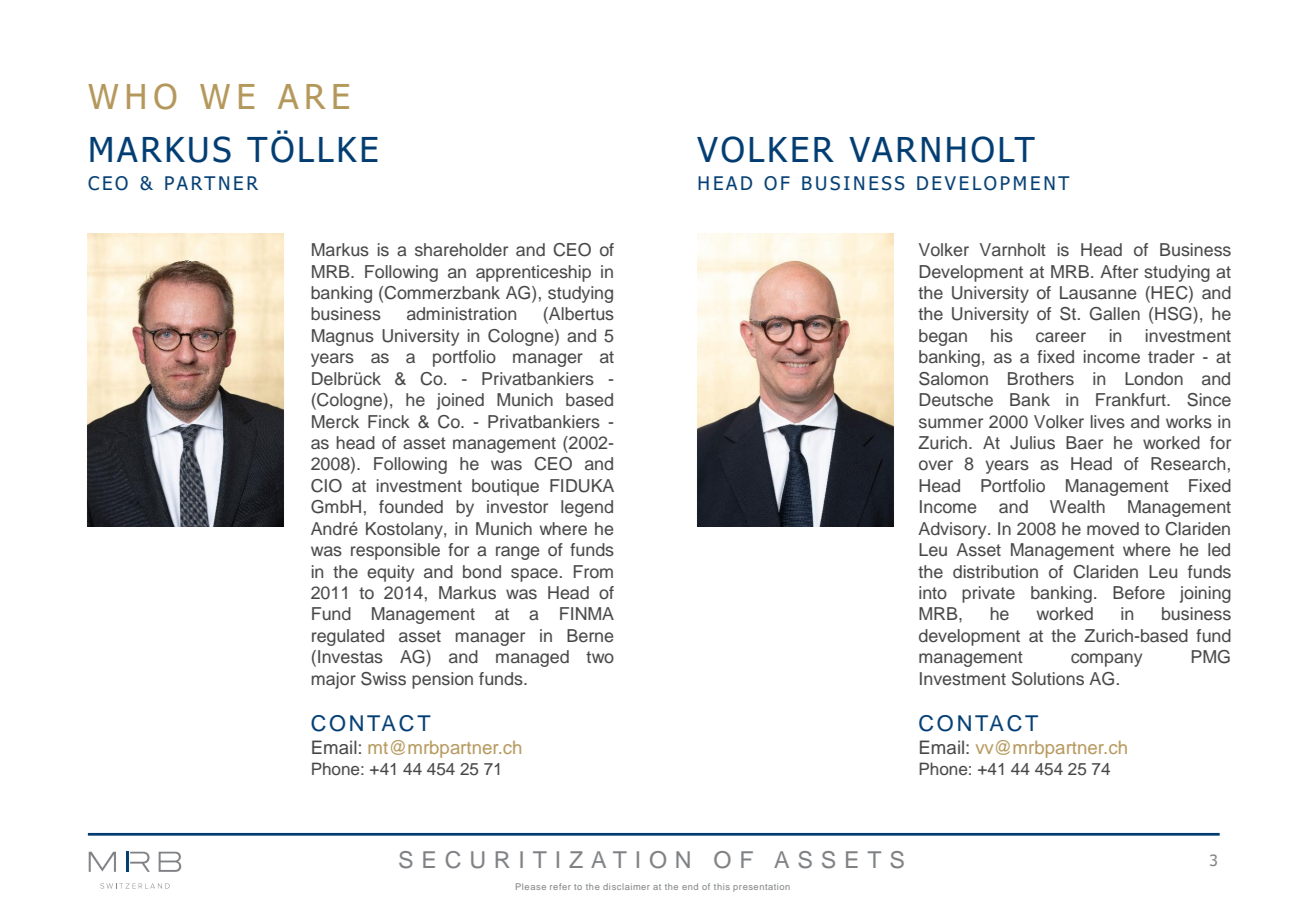 The height and width of the screenshot is (924, 1308). I want to click on After, so click(1119, 272).
